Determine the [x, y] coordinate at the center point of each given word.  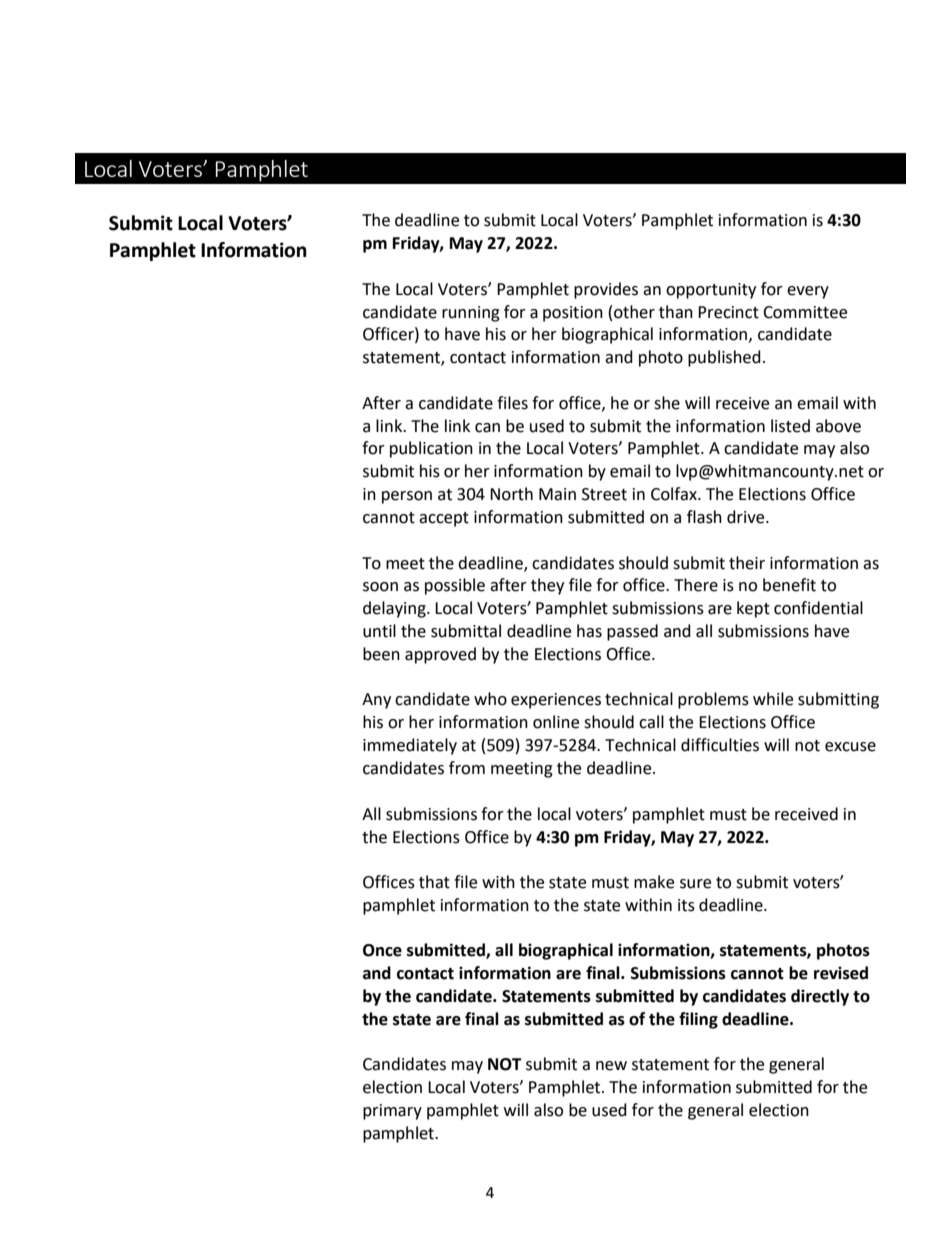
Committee [805, 312]
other [634, 312]
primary [392, 1112]
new [611, 1066]
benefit [789, 585]
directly [820, 997]
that [434, 882]
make [654, 882]
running [471, 314]
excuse [850, 747]
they [547, 586]
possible [455, 586]
